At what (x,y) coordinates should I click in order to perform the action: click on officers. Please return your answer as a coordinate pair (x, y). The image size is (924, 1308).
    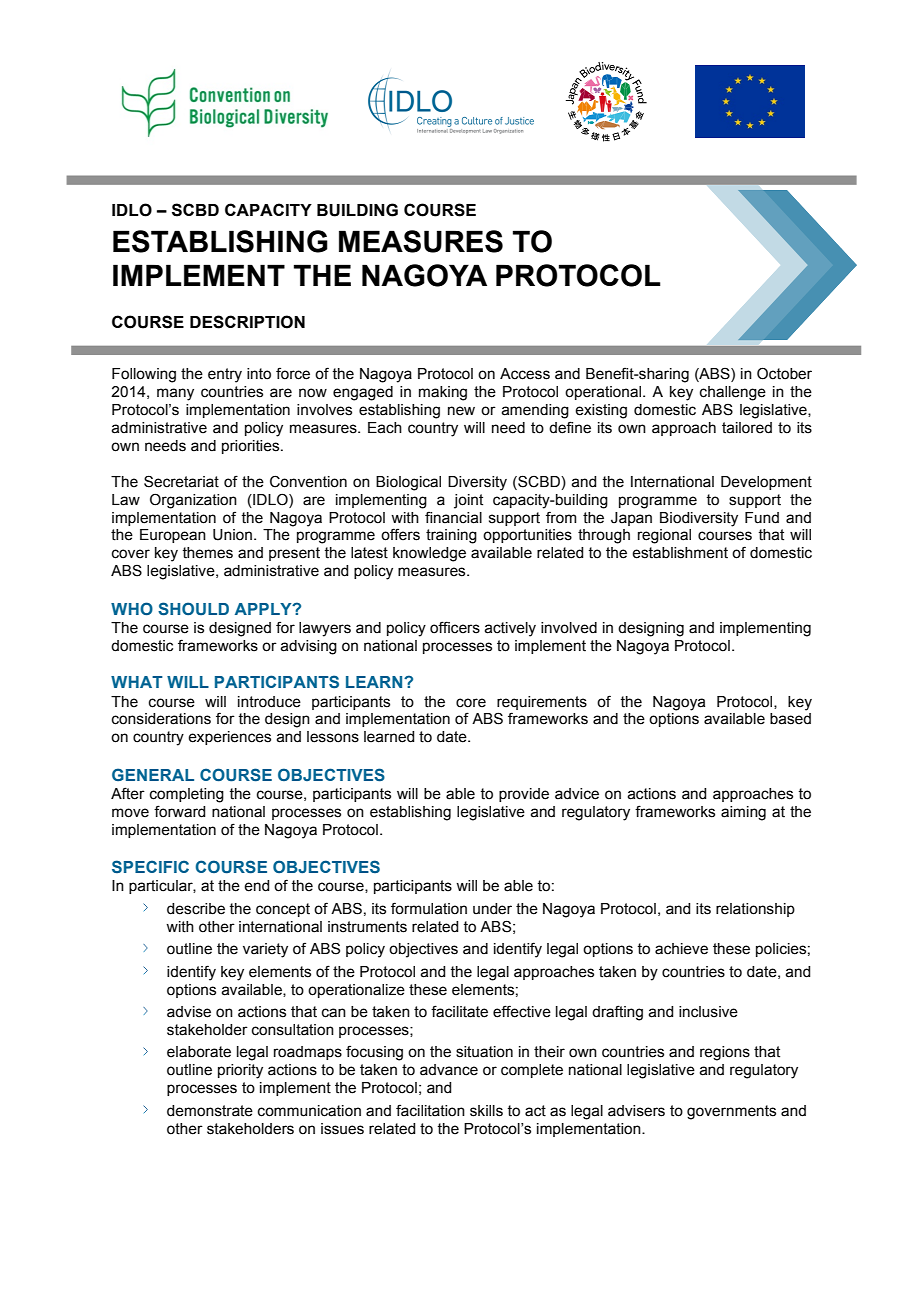
    Looking at the image, I should click on (455, 627).
